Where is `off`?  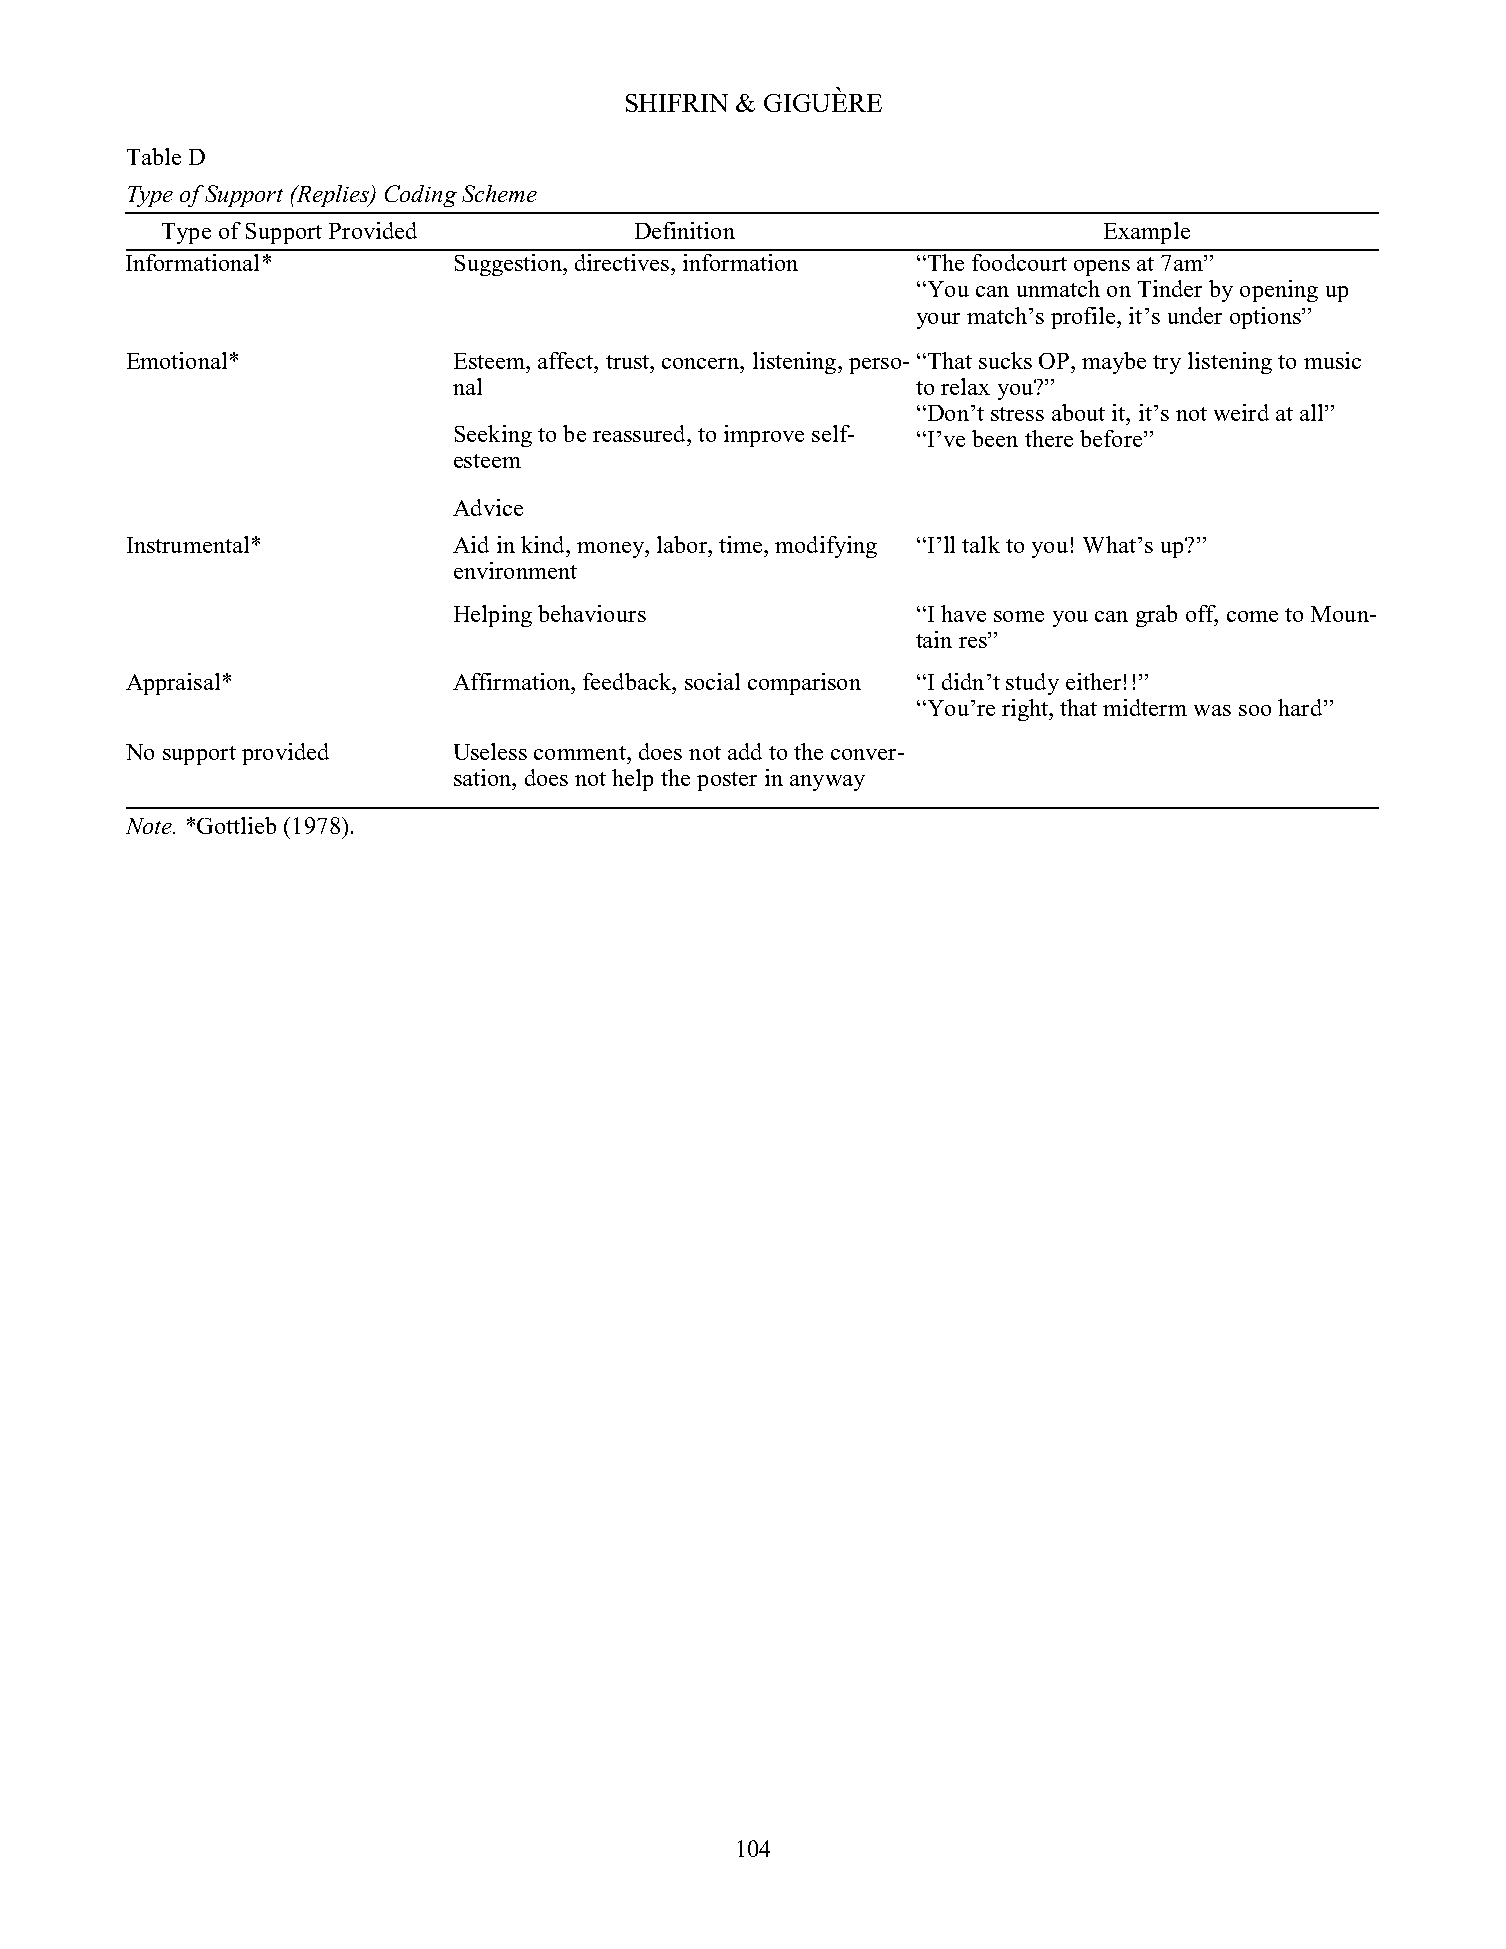 off is located at coordinates (1202, 615).
